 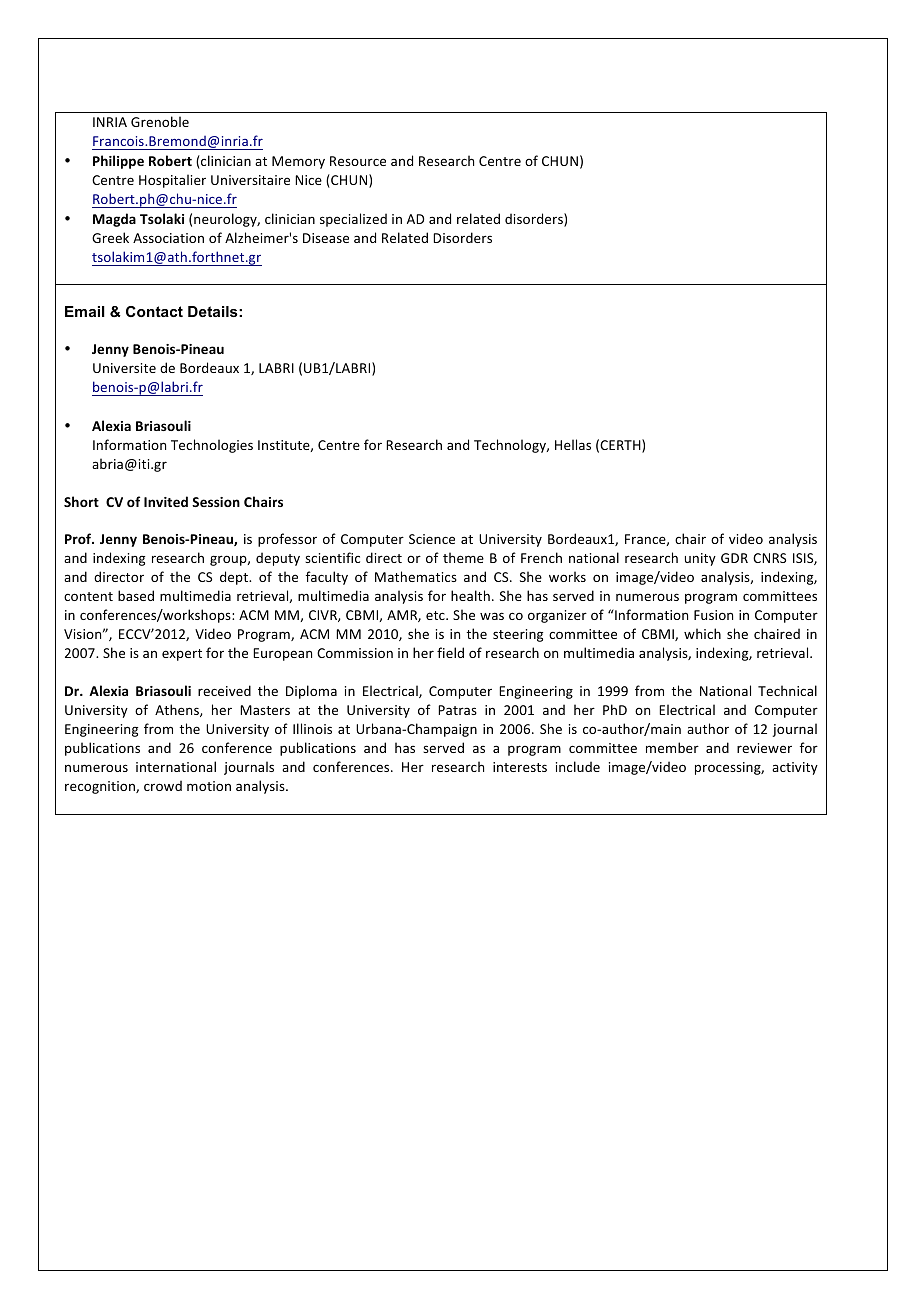 I want to click on Technical, so click(x=787, y=690).
